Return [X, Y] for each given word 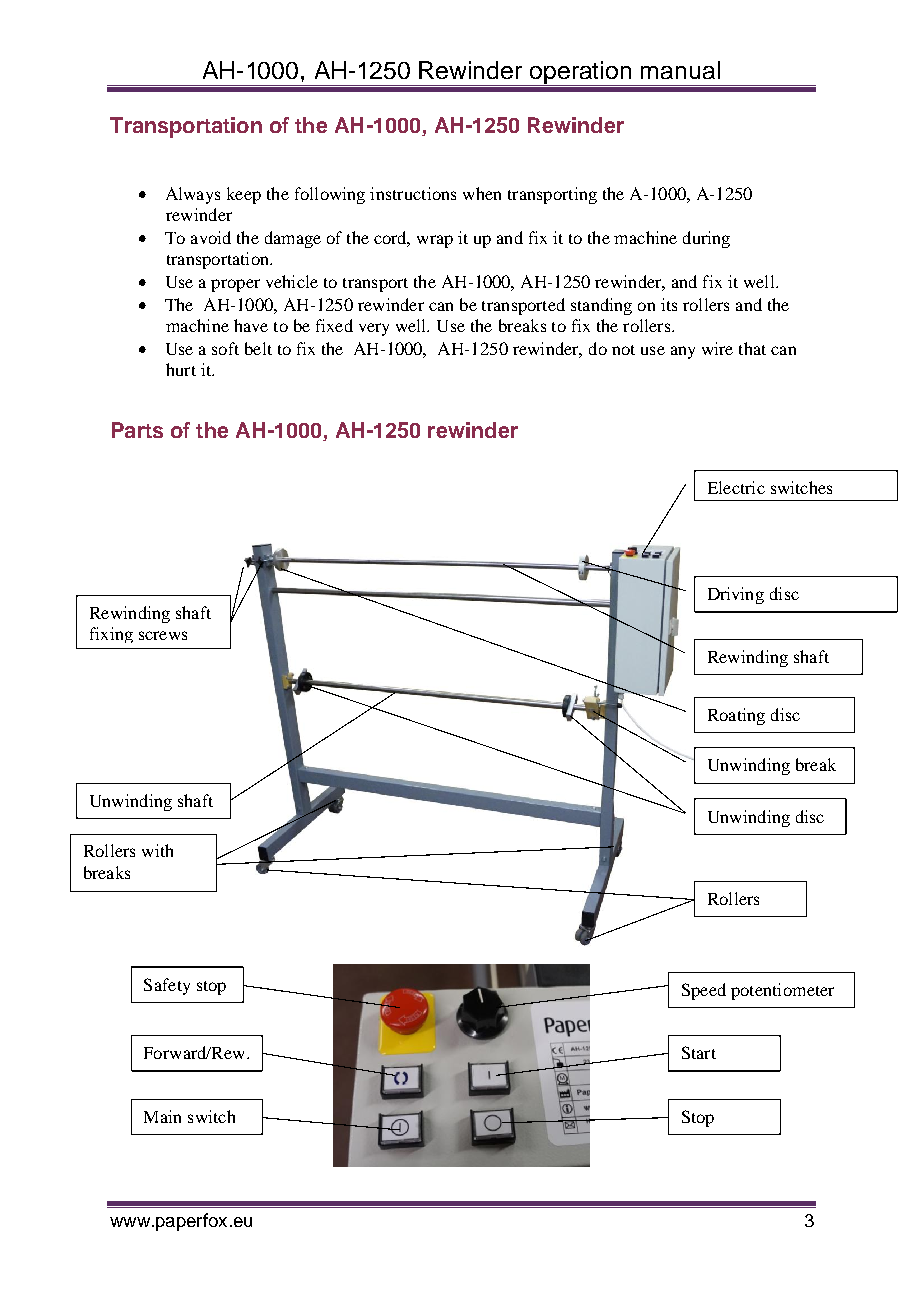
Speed [704, 991]
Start [699, 1052]
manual [680, 70]
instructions [413, 193]
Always [193, 195]
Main [162, 1116]
